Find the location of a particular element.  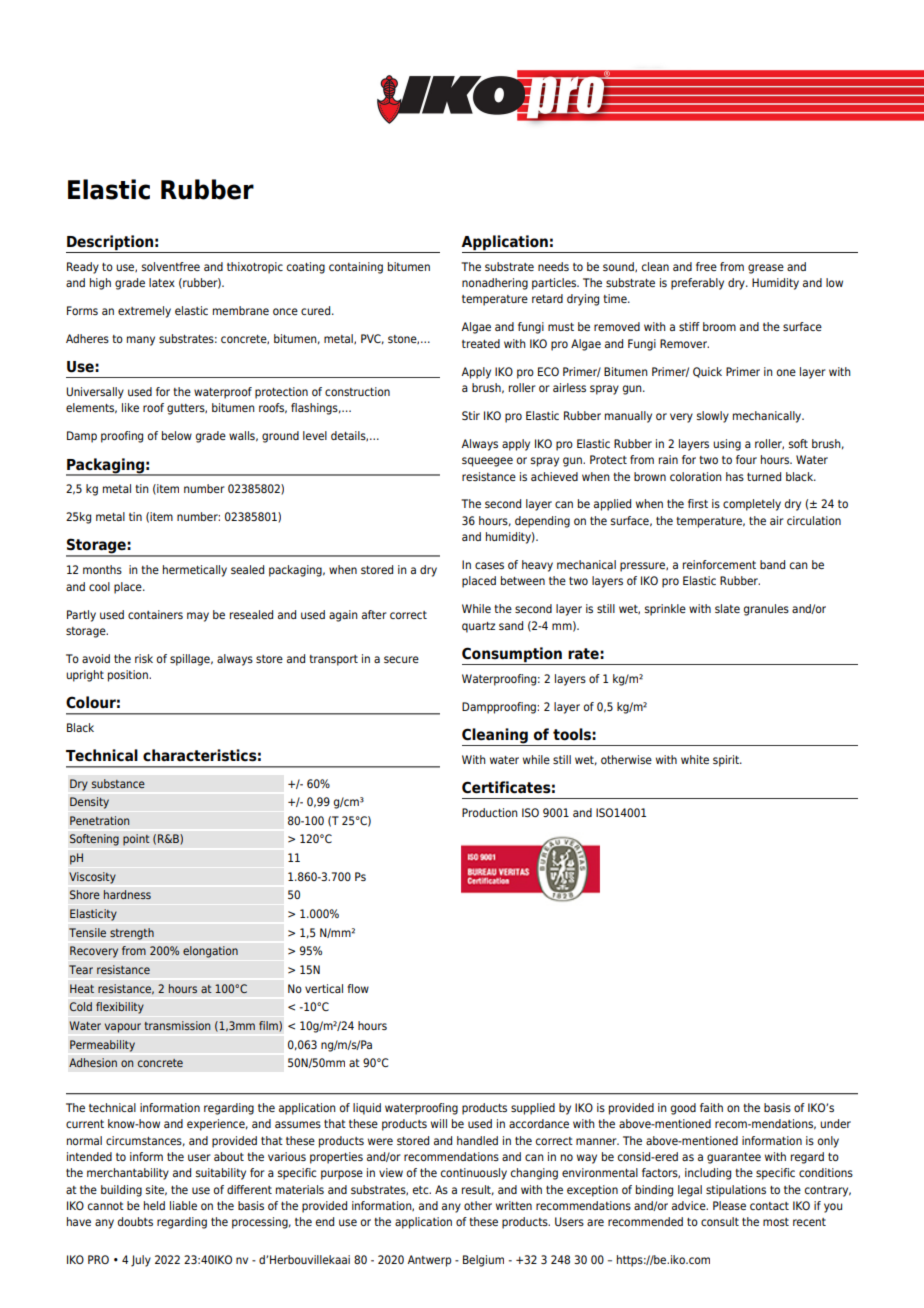

transmission is located at coordinates (177, 1026).
